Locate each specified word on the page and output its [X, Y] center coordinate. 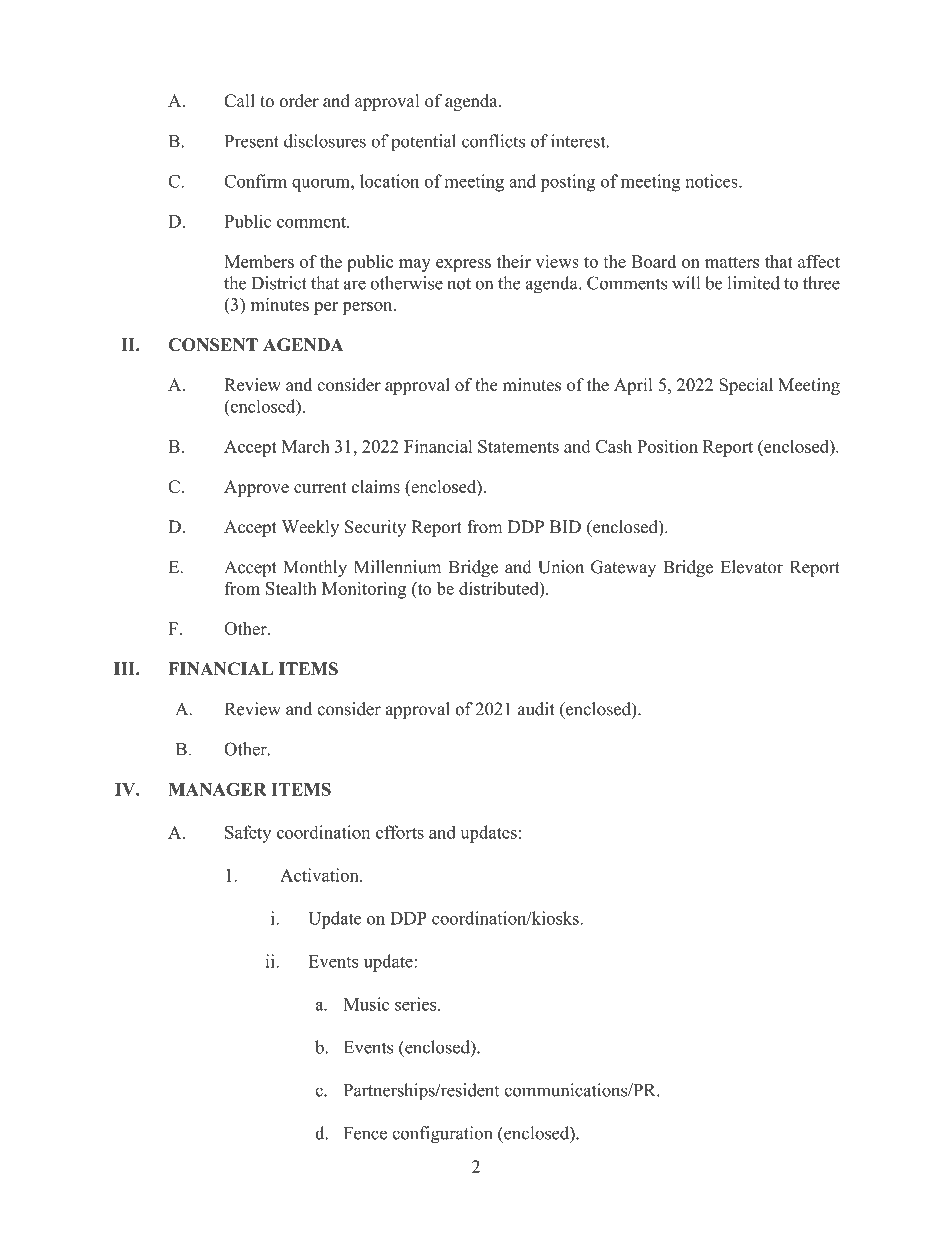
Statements [518, 446]
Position [667, 446]
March [305, 446]
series [417, 1004]
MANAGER [217, 789]
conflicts [493, 141]
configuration [442, 1135]
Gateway [623, 568]
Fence [365, 1133]
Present [252, 141]
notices [712, 181]
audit [536, 709]
